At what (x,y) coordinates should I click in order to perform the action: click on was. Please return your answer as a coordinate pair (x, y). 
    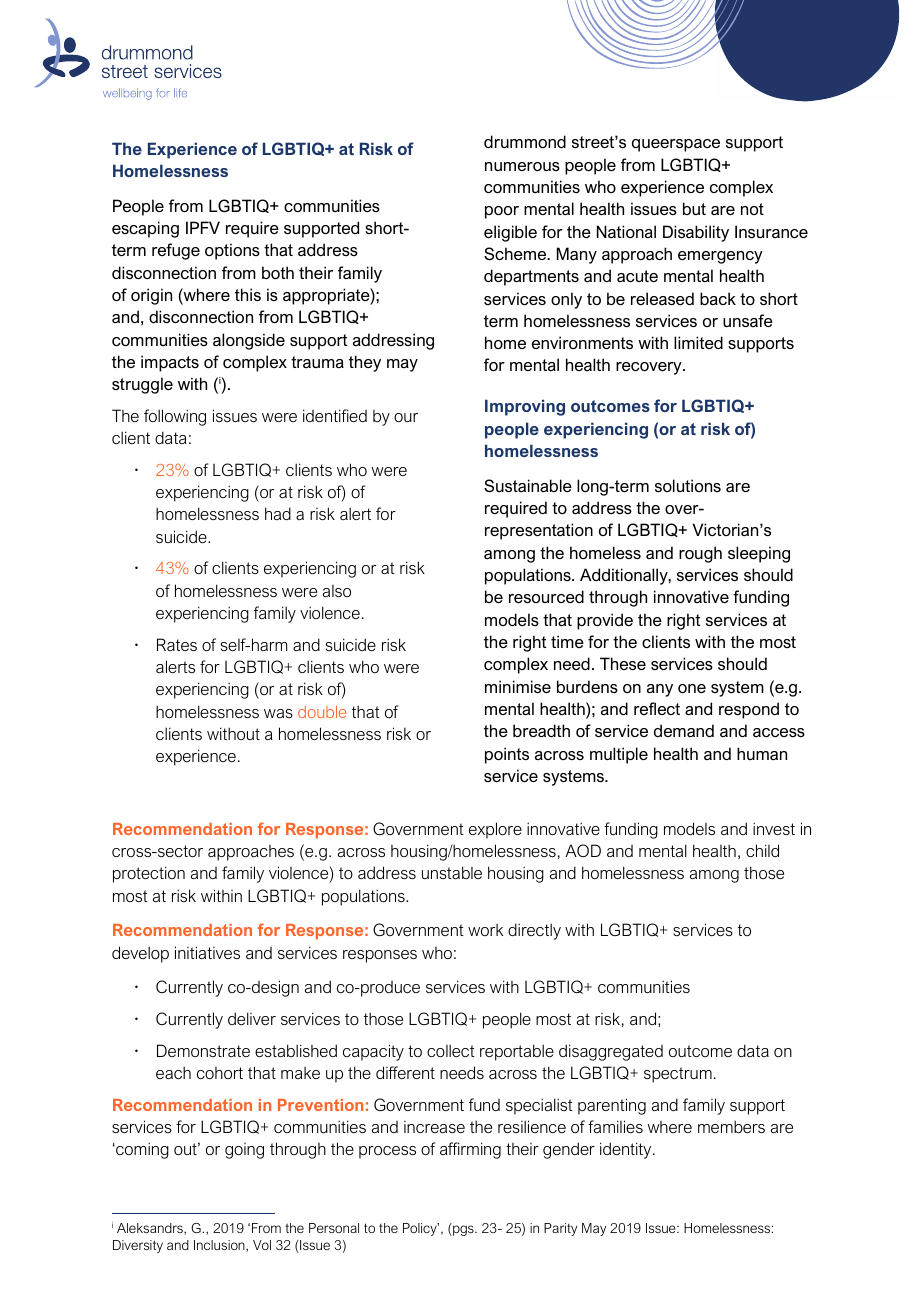
    Looking at the image, I should click on (278, 713).
